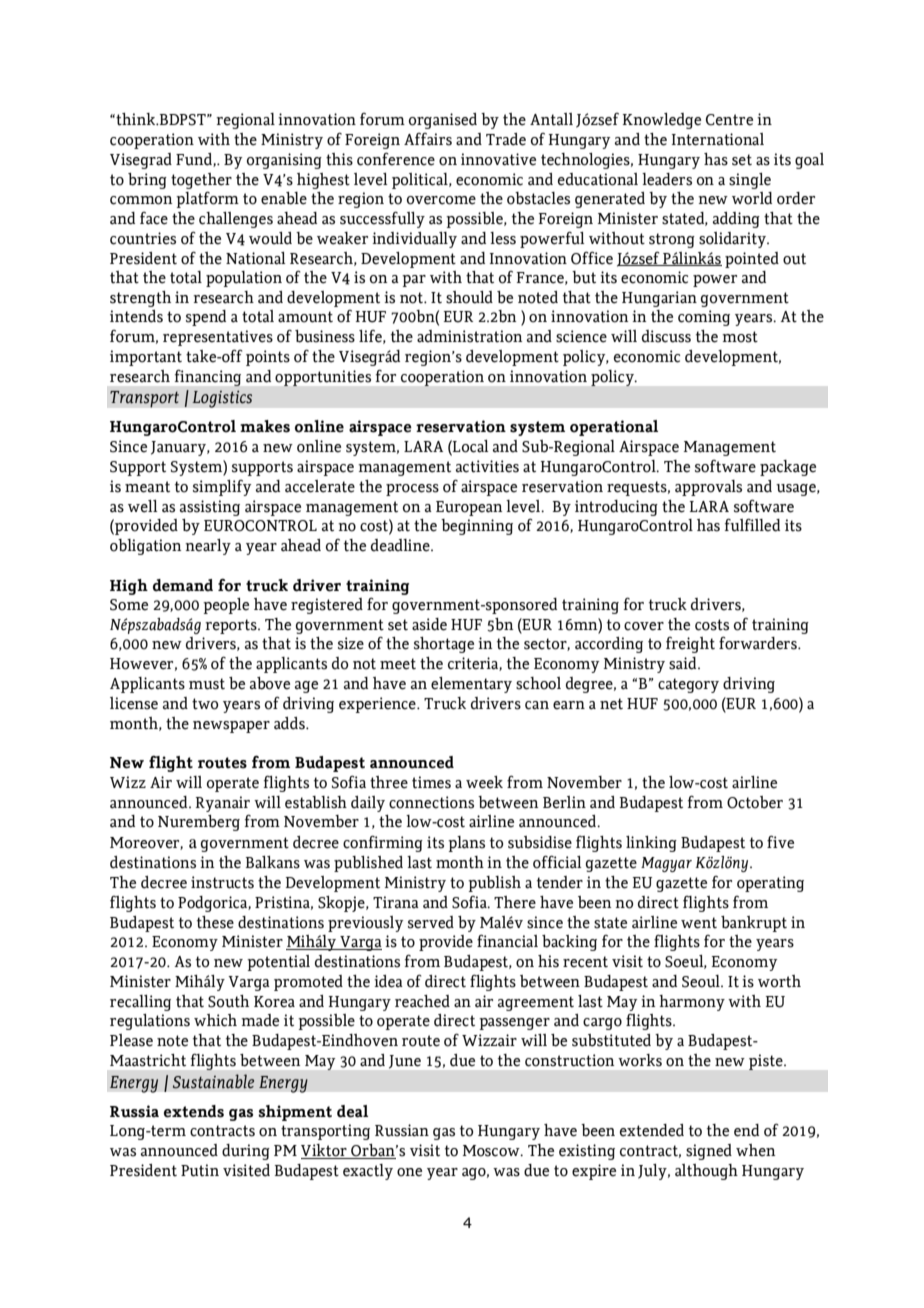  I want to click on innovative, so click(498, 159).
